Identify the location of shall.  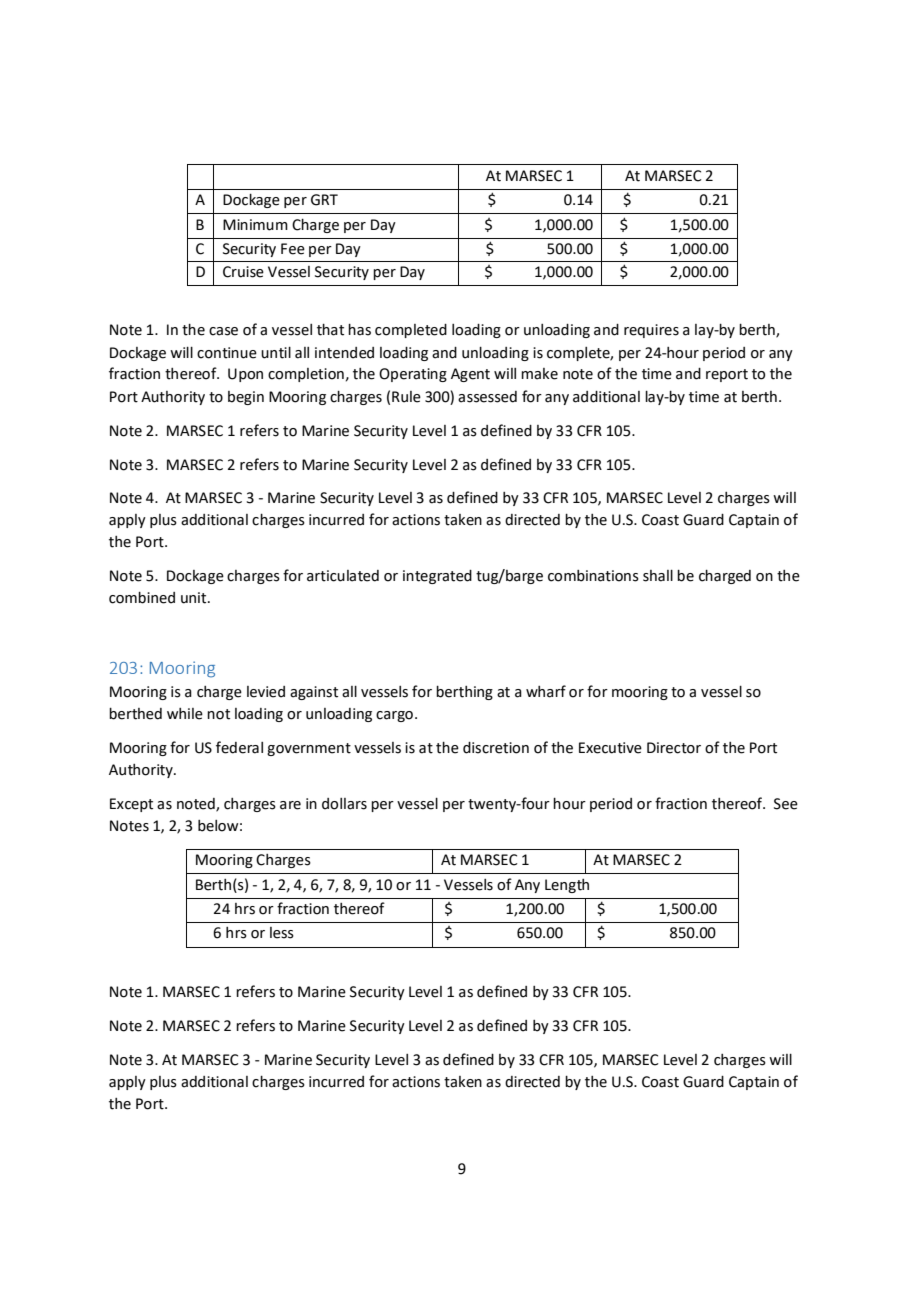
(658, 576).
